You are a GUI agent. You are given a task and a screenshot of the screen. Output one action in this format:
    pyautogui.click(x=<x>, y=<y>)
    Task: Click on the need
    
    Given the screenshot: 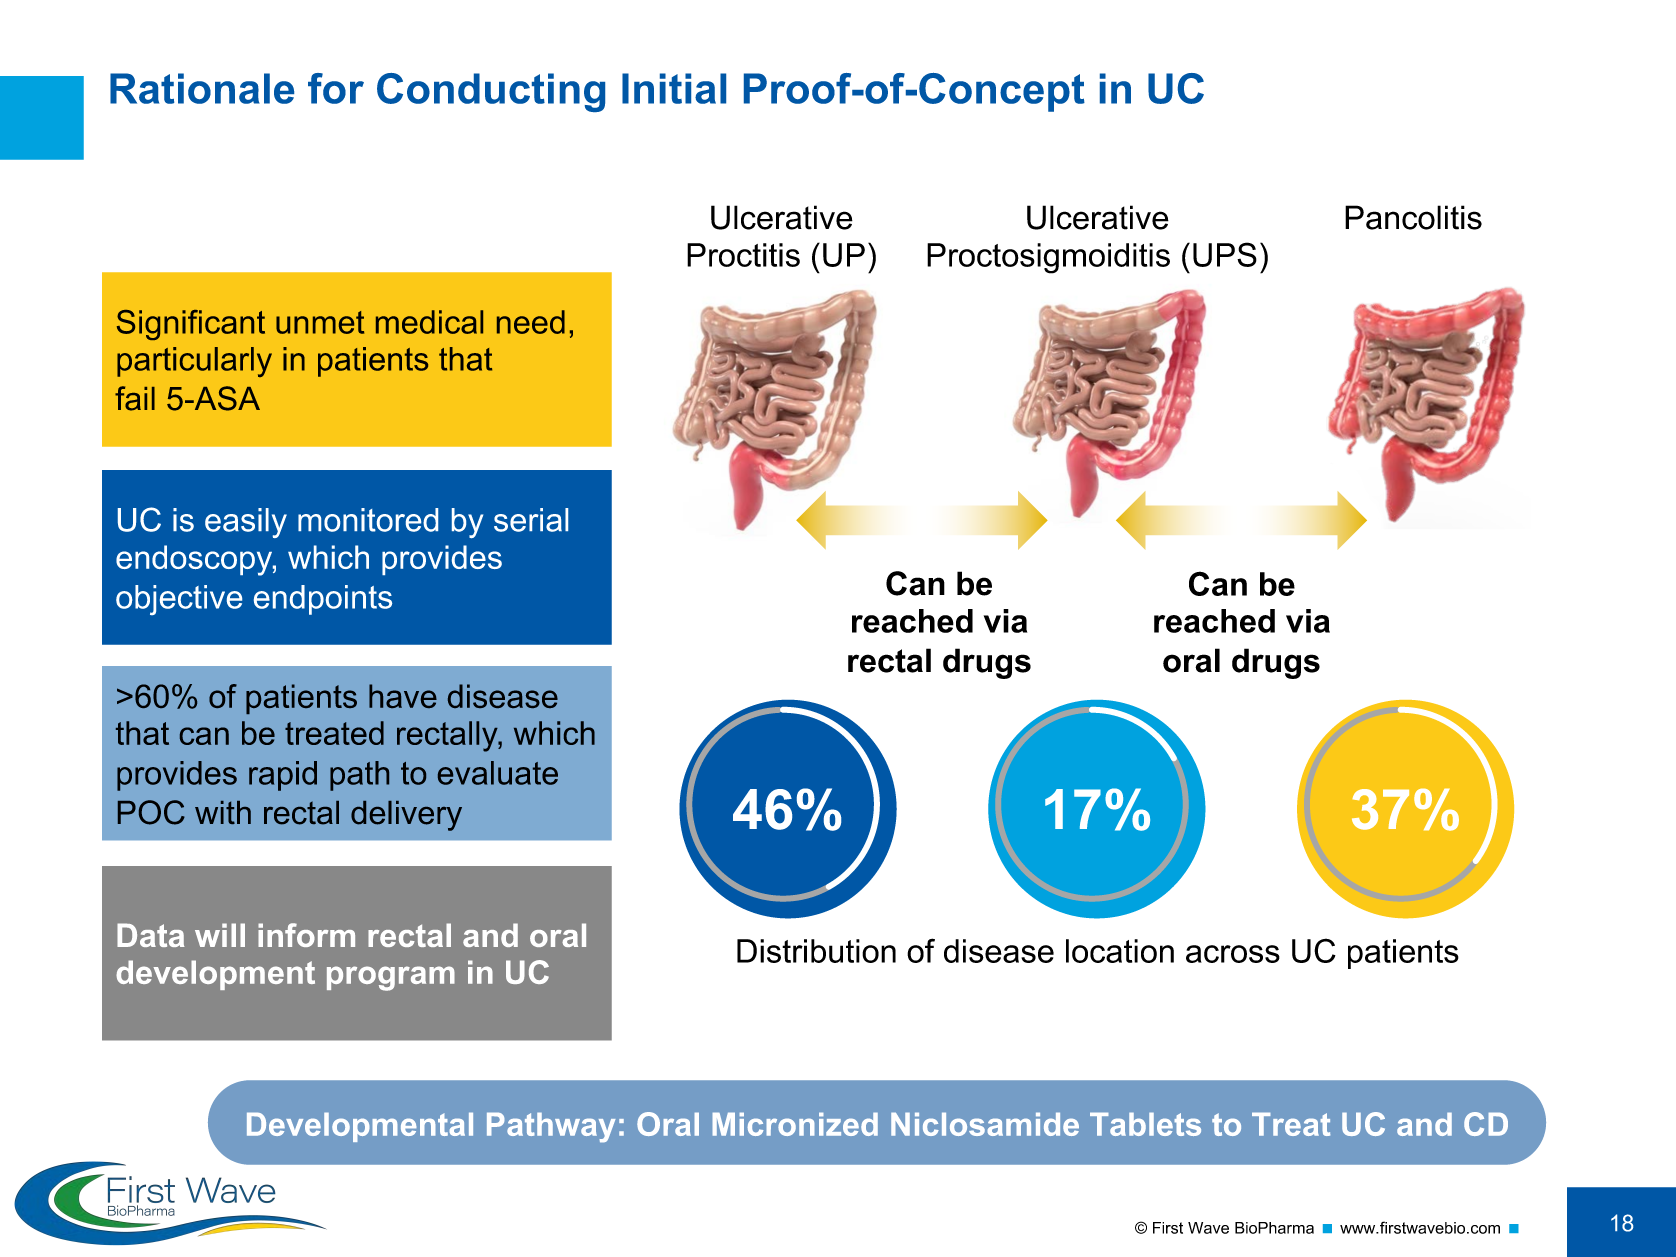 What is the action you would take?
    pyautogui.click(x=531, y=322)
